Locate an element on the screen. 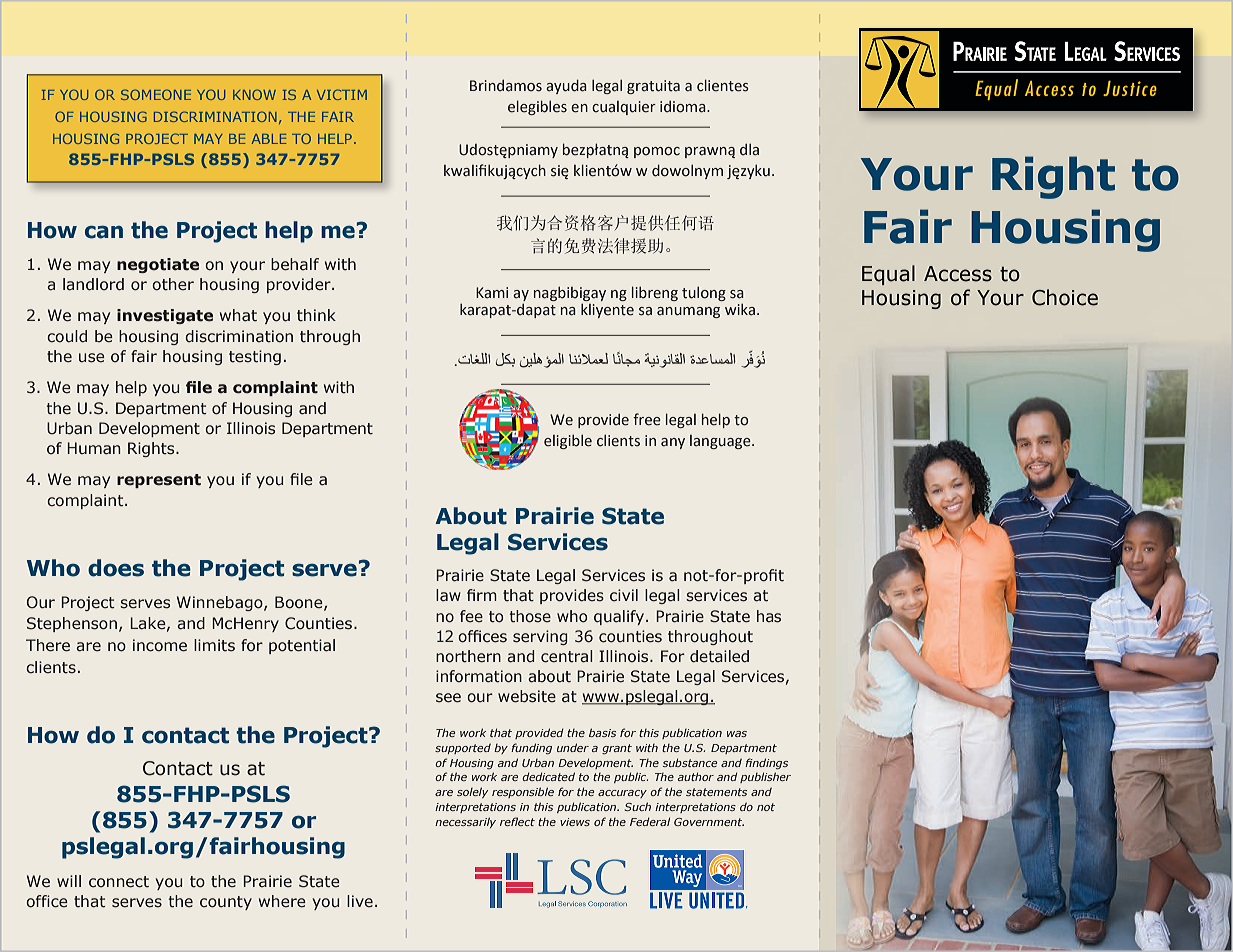 The image size is (1233, 952). views is located at coordinates (575, 822).
